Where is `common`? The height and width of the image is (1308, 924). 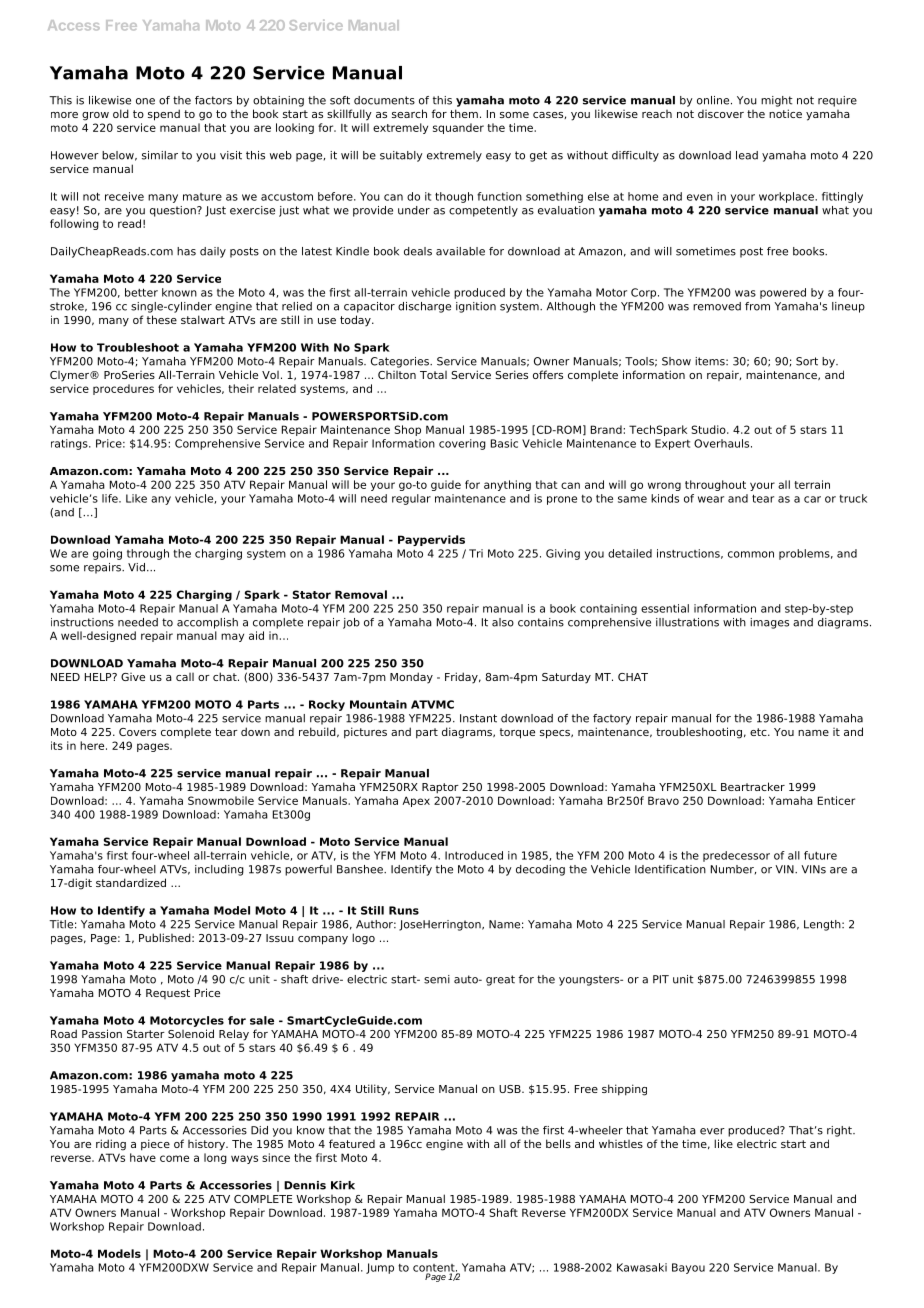 common is located at coordinates (751, 554).
